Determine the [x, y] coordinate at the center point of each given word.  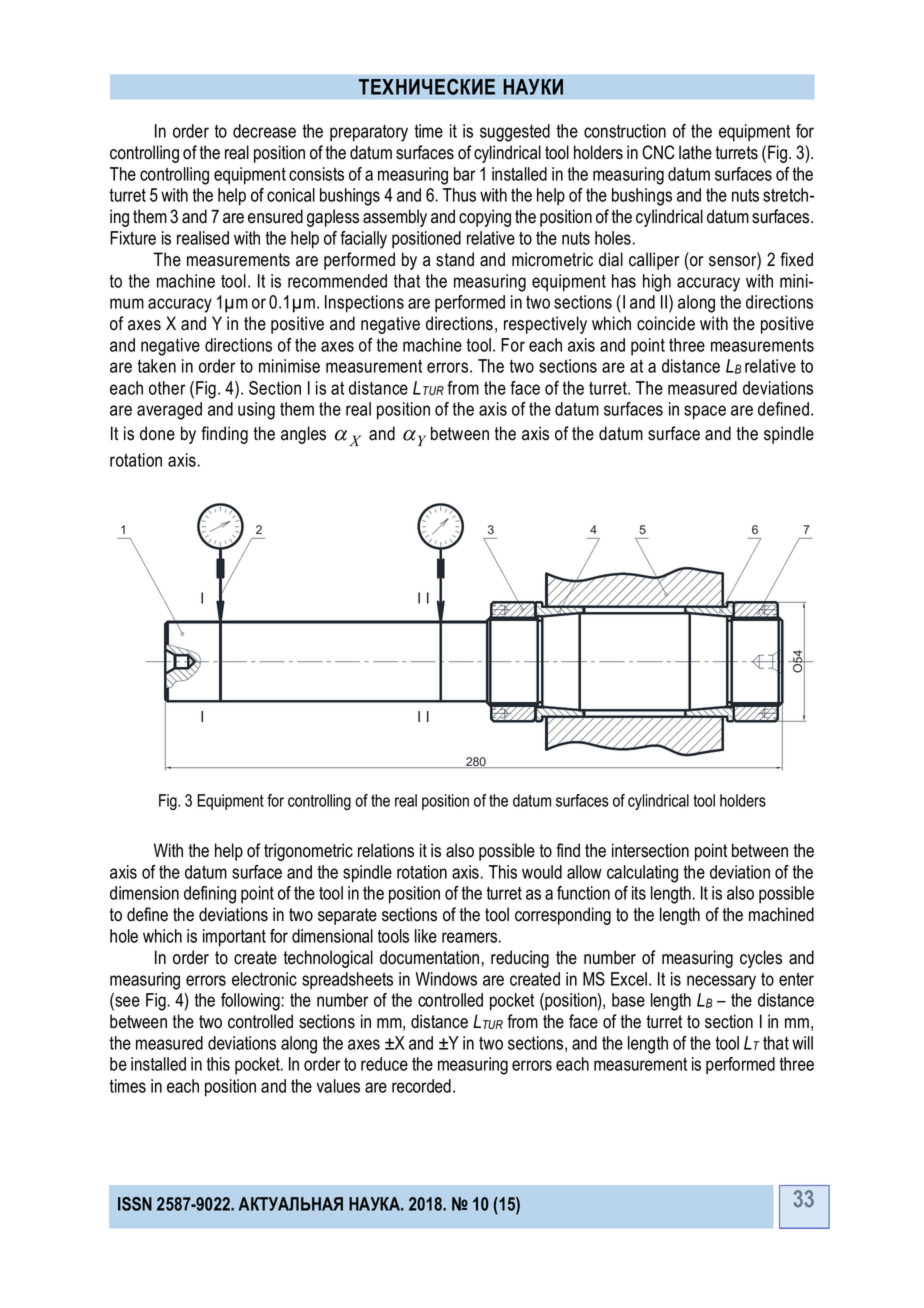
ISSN [135, 1204]
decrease [264, 131]
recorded [421, 1086]
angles [303, 435]
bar [464, 174]
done [157, 433]
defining [210, 895]
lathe [695, 152]
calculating [642, 874]
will [802, 1043]
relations [386, 850]
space [705, 412]
